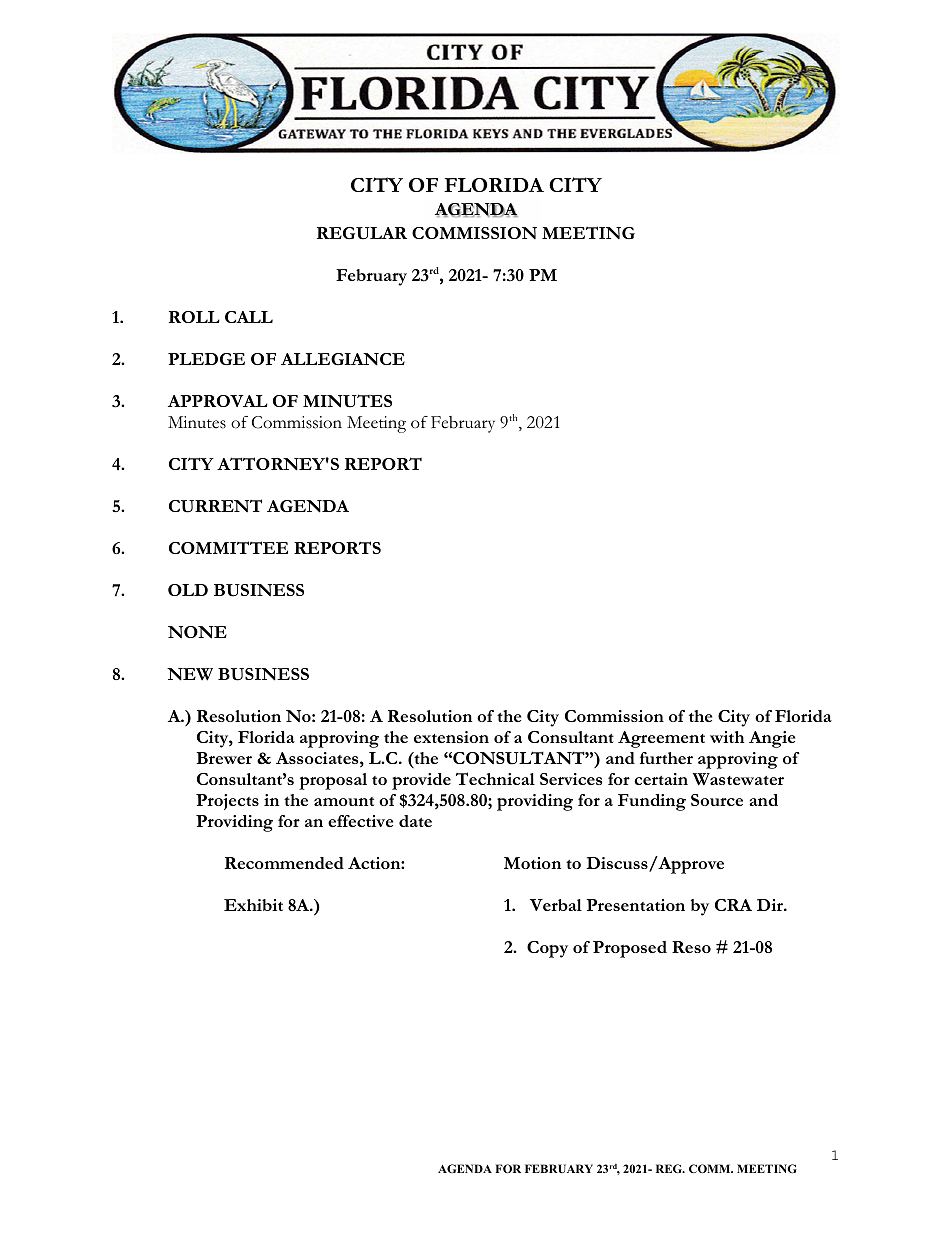  What do you see at coordinates (451, 737) in the image?
I see `extension` at bounding box center [451, 737].
